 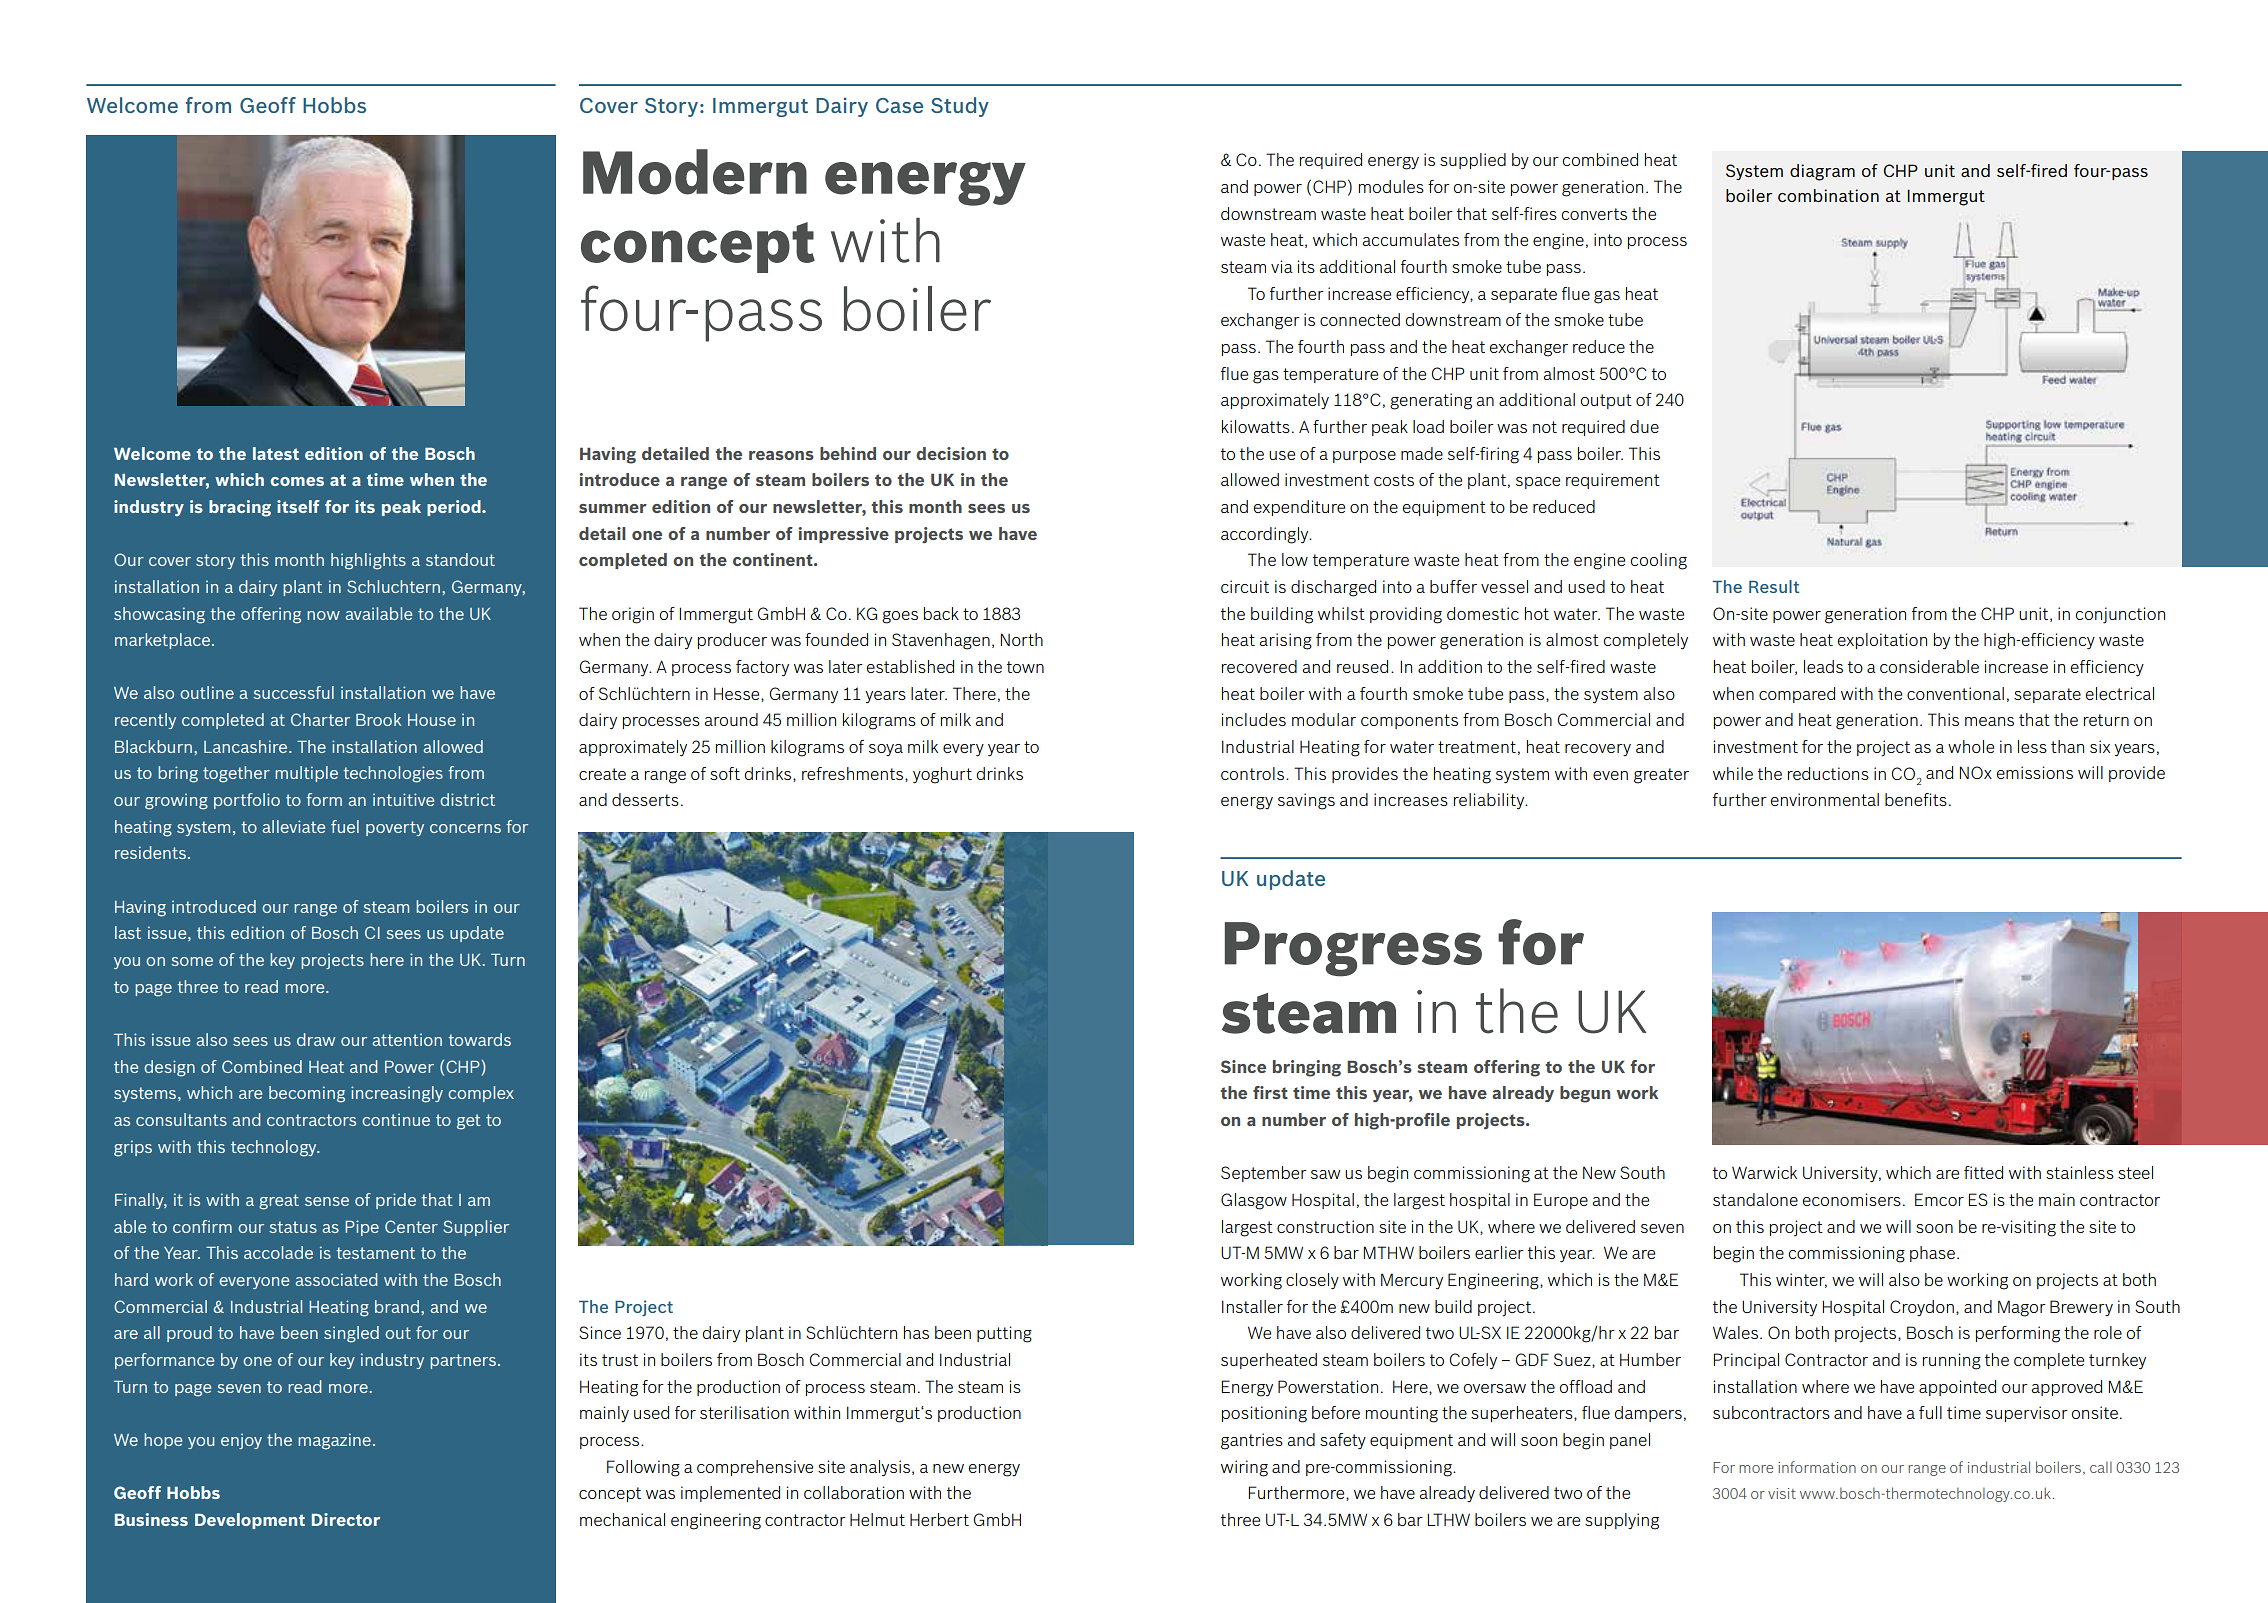 What do you see at coordinates (695, 172) in the screenshot?
I see `Modern` at bounding box center [695, 172].
